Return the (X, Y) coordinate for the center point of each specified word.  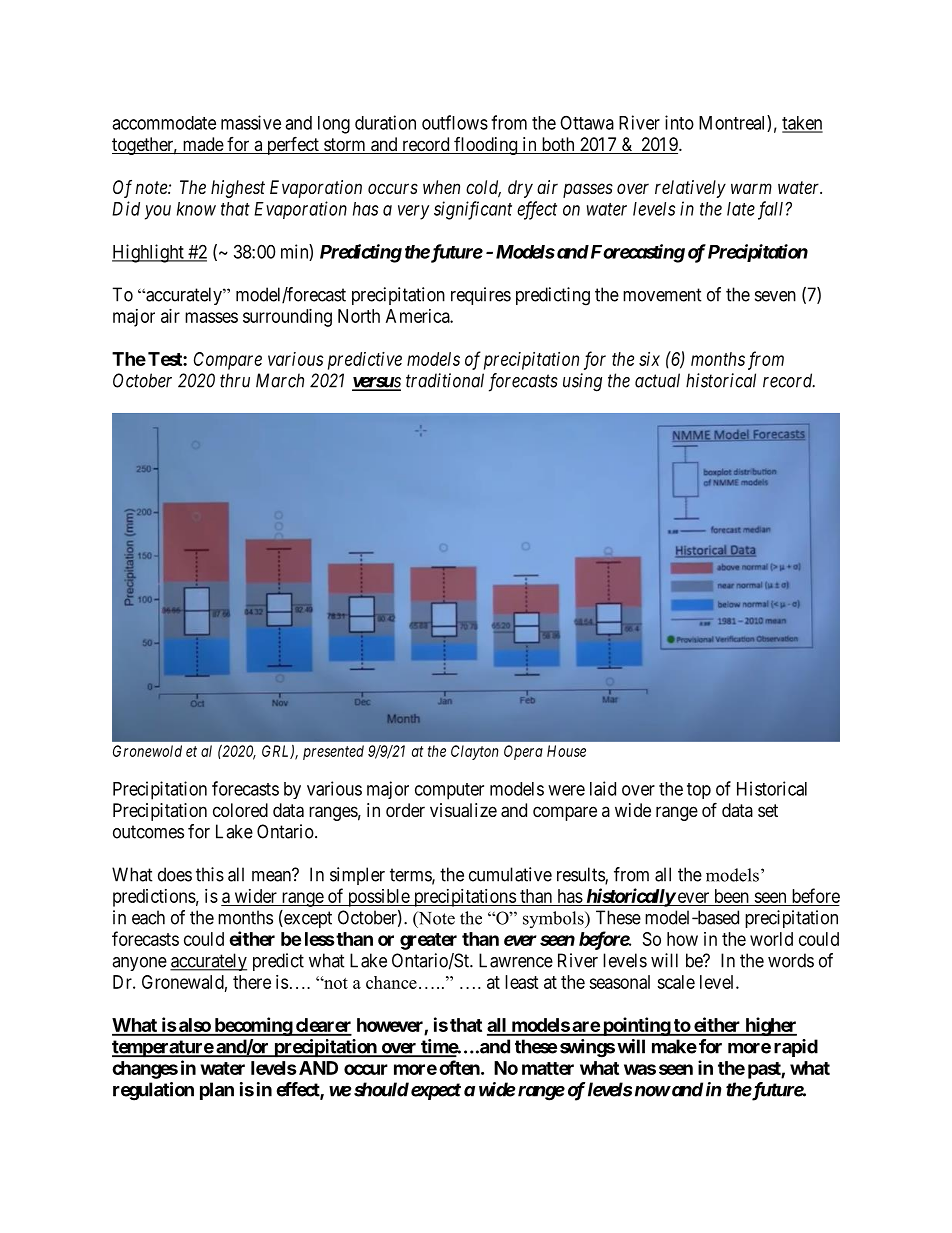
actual (657, 380)
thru (235, 380)
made (202, 145)
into (679, 122)
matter (548, 1068)
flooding (486, 146)
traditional (445, 380)
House (566, 751)
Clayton (475, 752)
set (768, 810)
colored (240, 810)
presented (333, 752)
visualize (463, 810)
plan (217, 1091)
